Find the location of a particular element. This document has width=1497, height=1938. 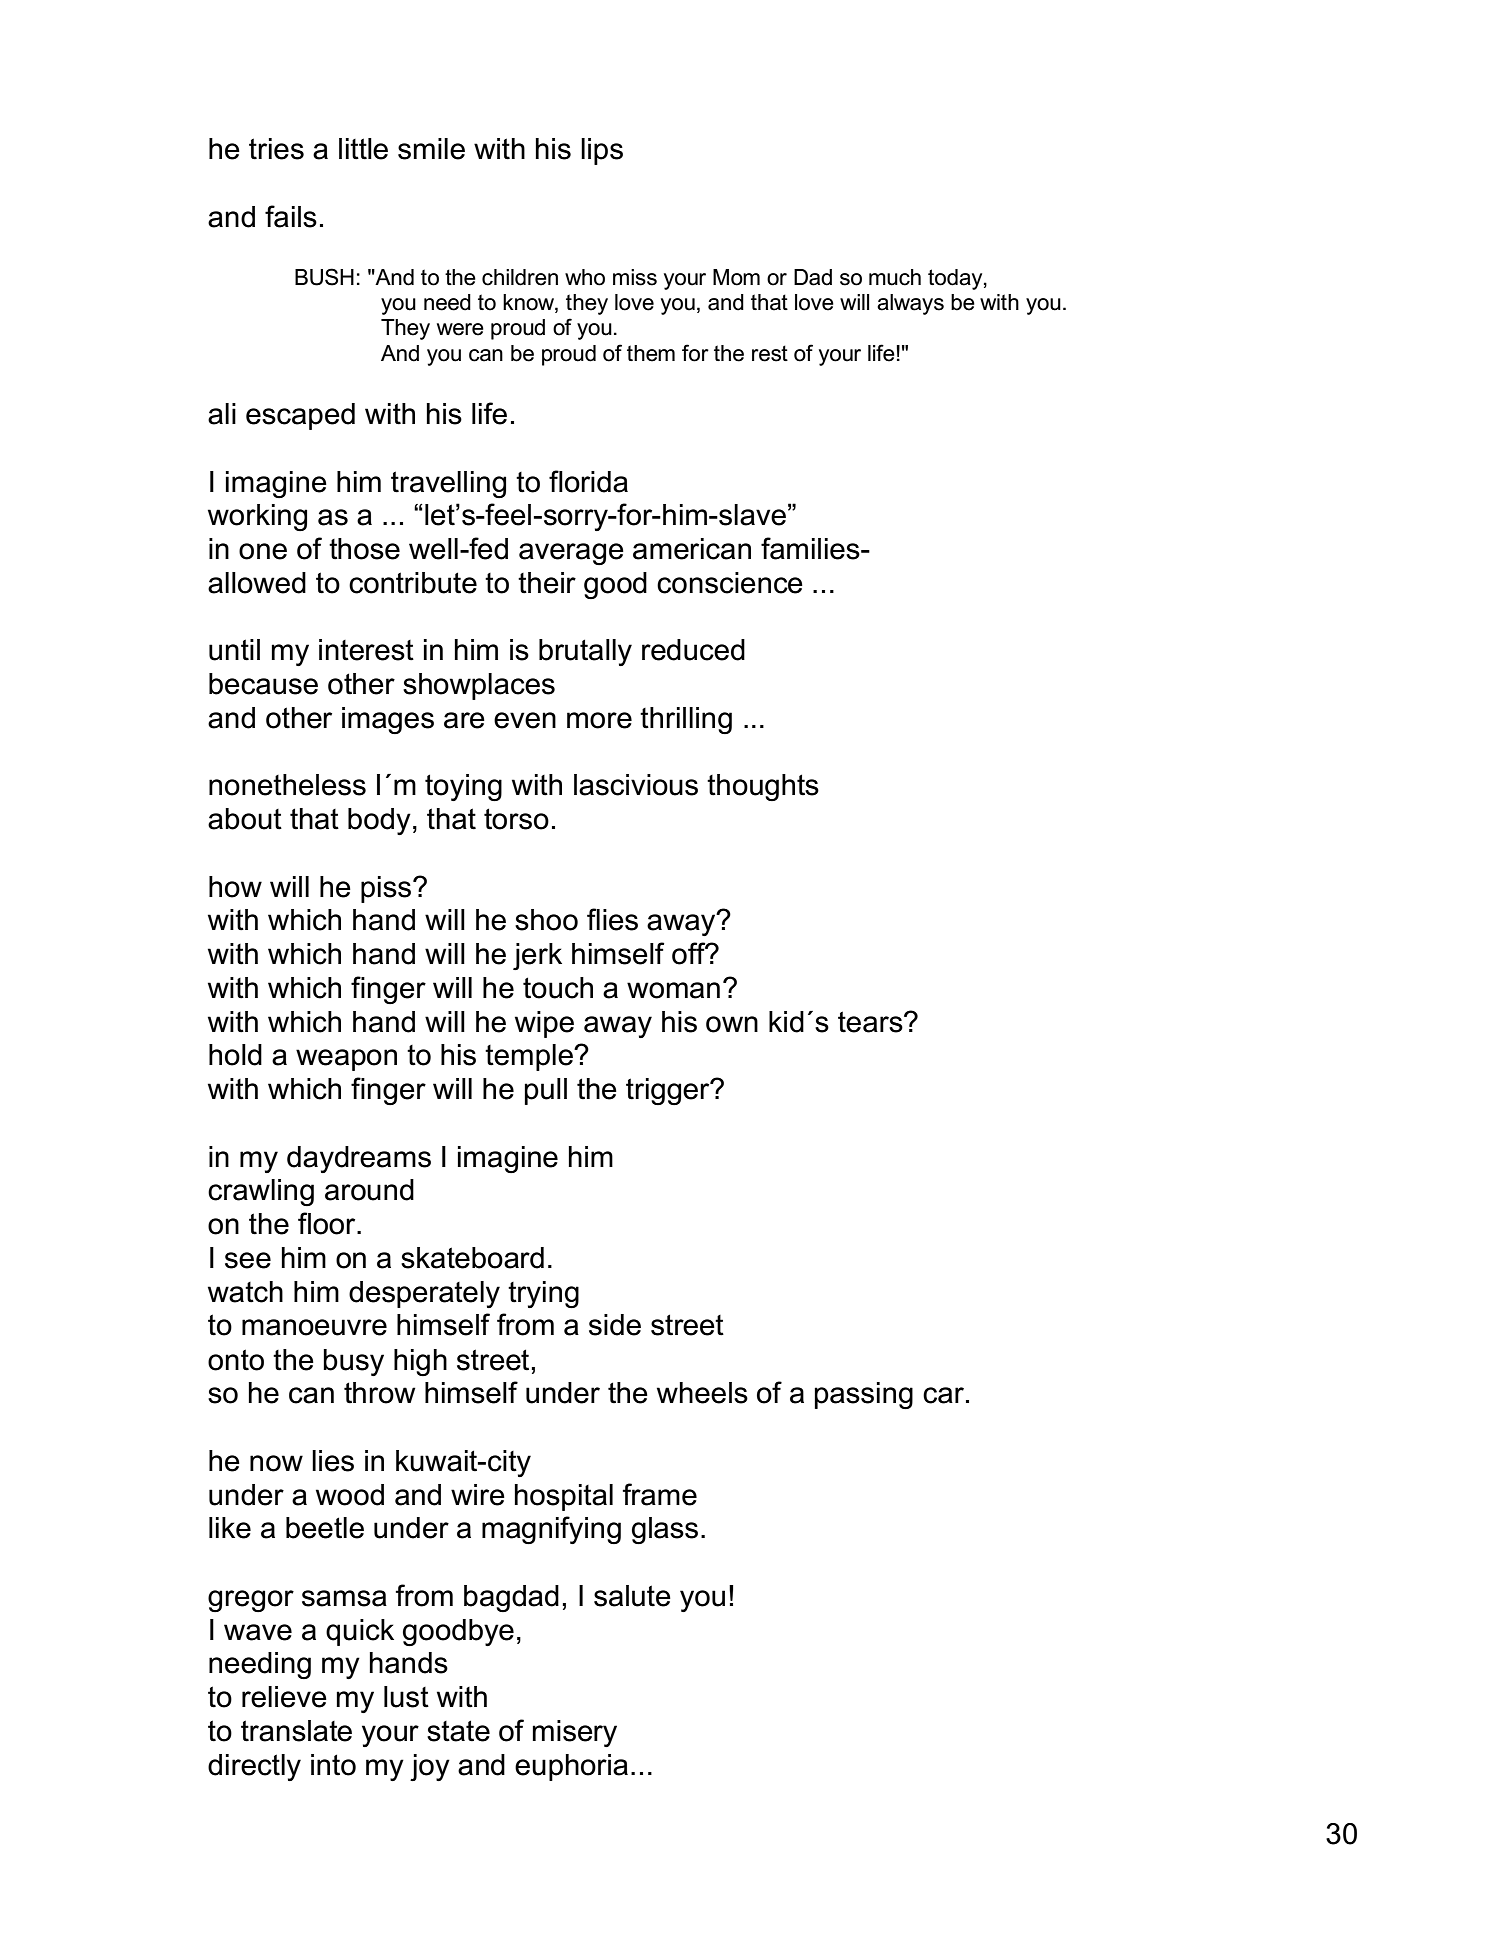

fails is located at coordinates (291, 216).
